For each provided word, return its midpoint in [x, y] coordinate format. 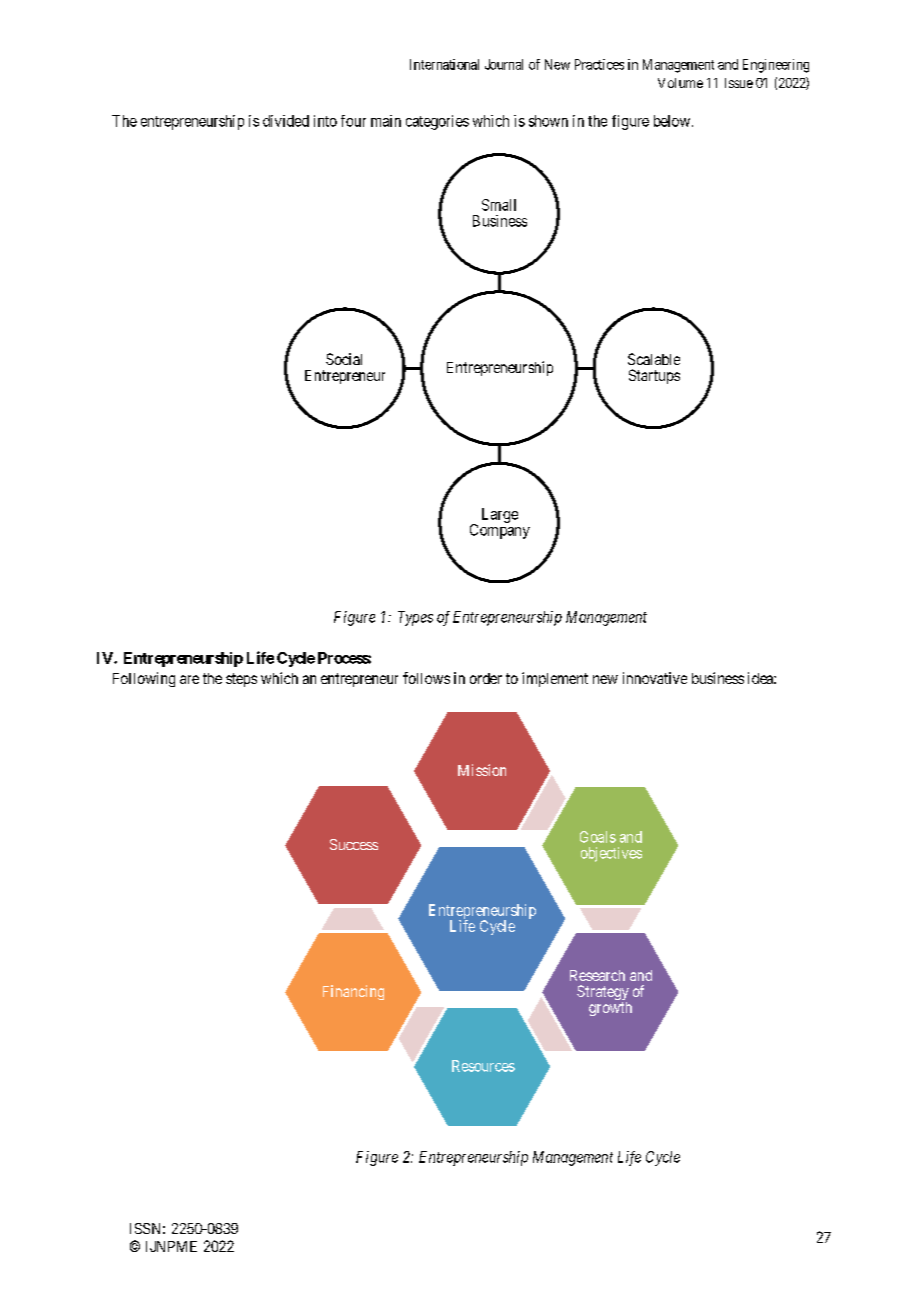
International [444, 64]
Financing [353, 992]
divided [286, 121]
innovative [655, 678]
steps [241, 680]
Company [500, 530]
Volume [680, 83]
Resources [483, 1066]
